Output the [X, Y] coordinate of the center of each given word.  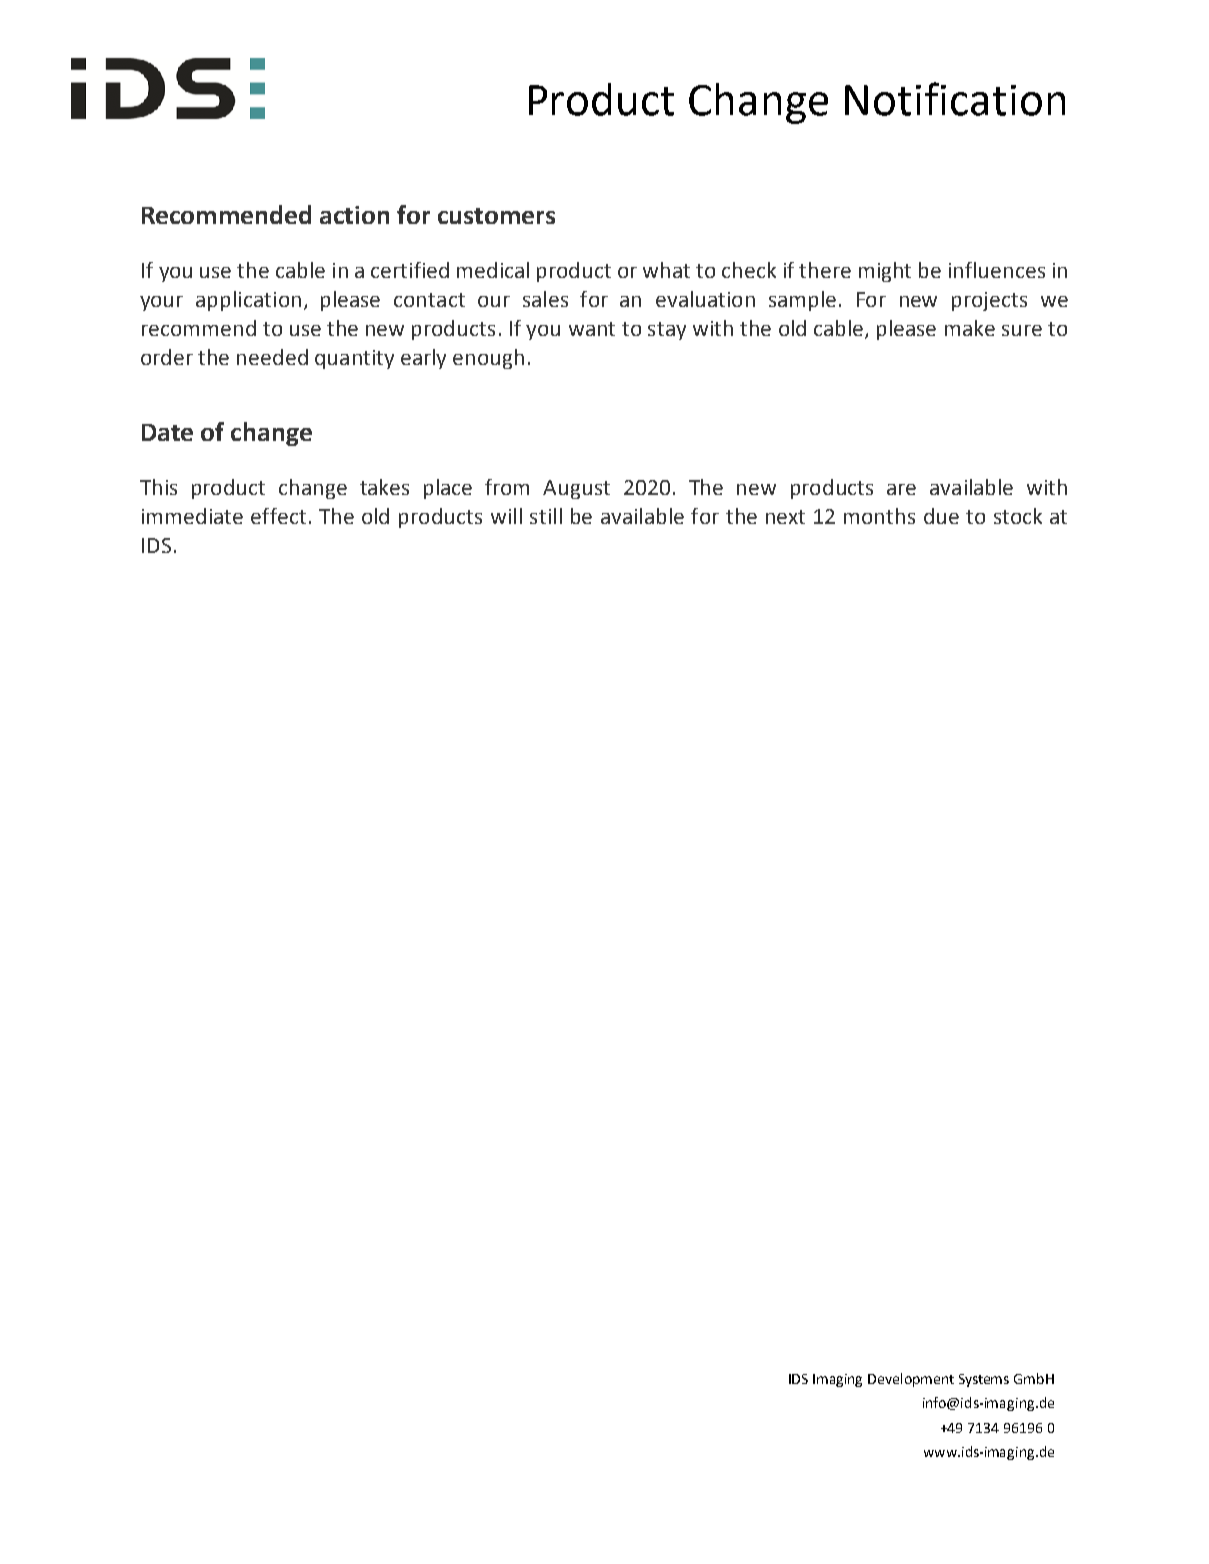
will [506, 516]
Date [167, 432]
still [546, 516]
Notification [955, 99]
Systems [984, 1380]
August [576, 489]
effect [278, 516]
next [785, 517]
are [901, 489]
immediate [192, 516]
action [354, 215]
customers [496, 216]
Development [911, 1380]
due [941, 516]
